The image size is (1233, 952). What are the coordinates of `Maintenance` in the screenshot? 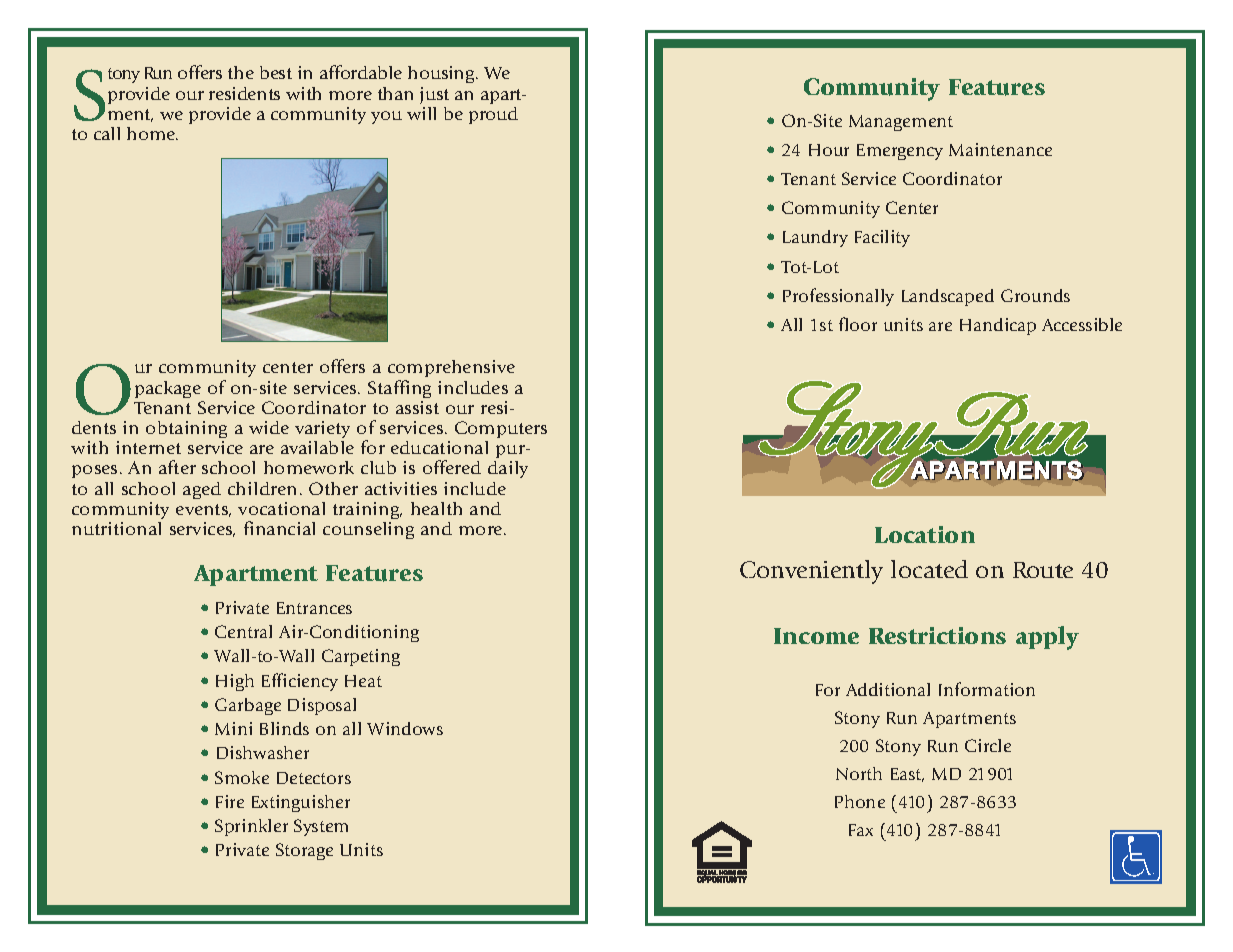 It's located at (1000, 149).
